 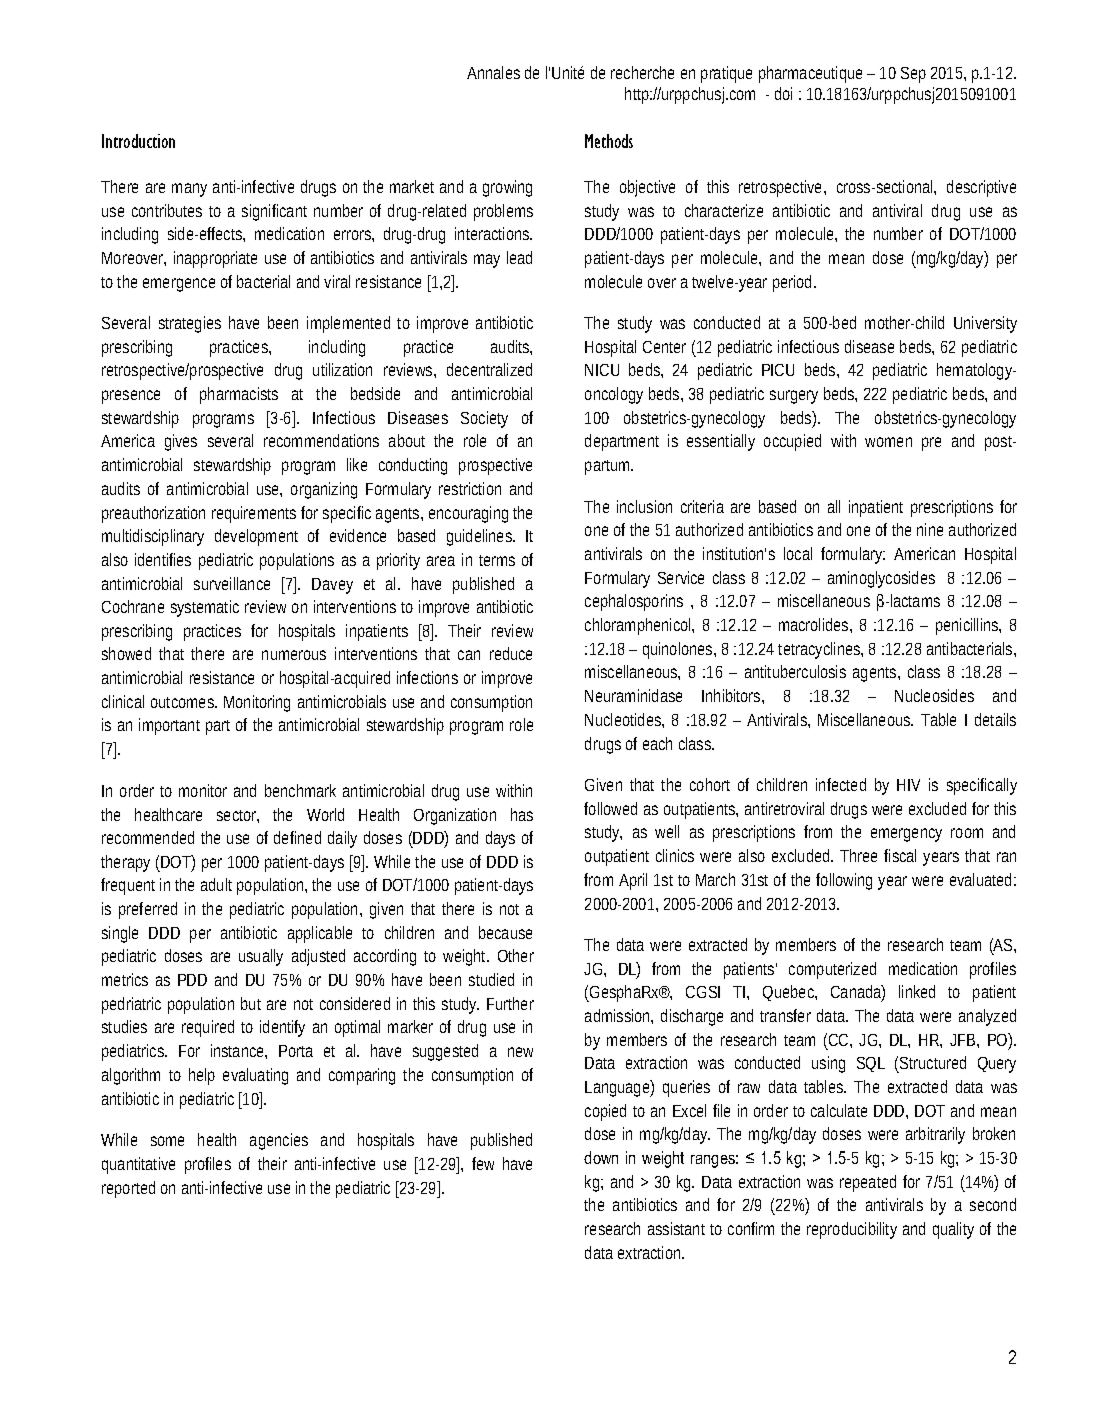 I want to click on Introduction, so click(x=138, y=141).
